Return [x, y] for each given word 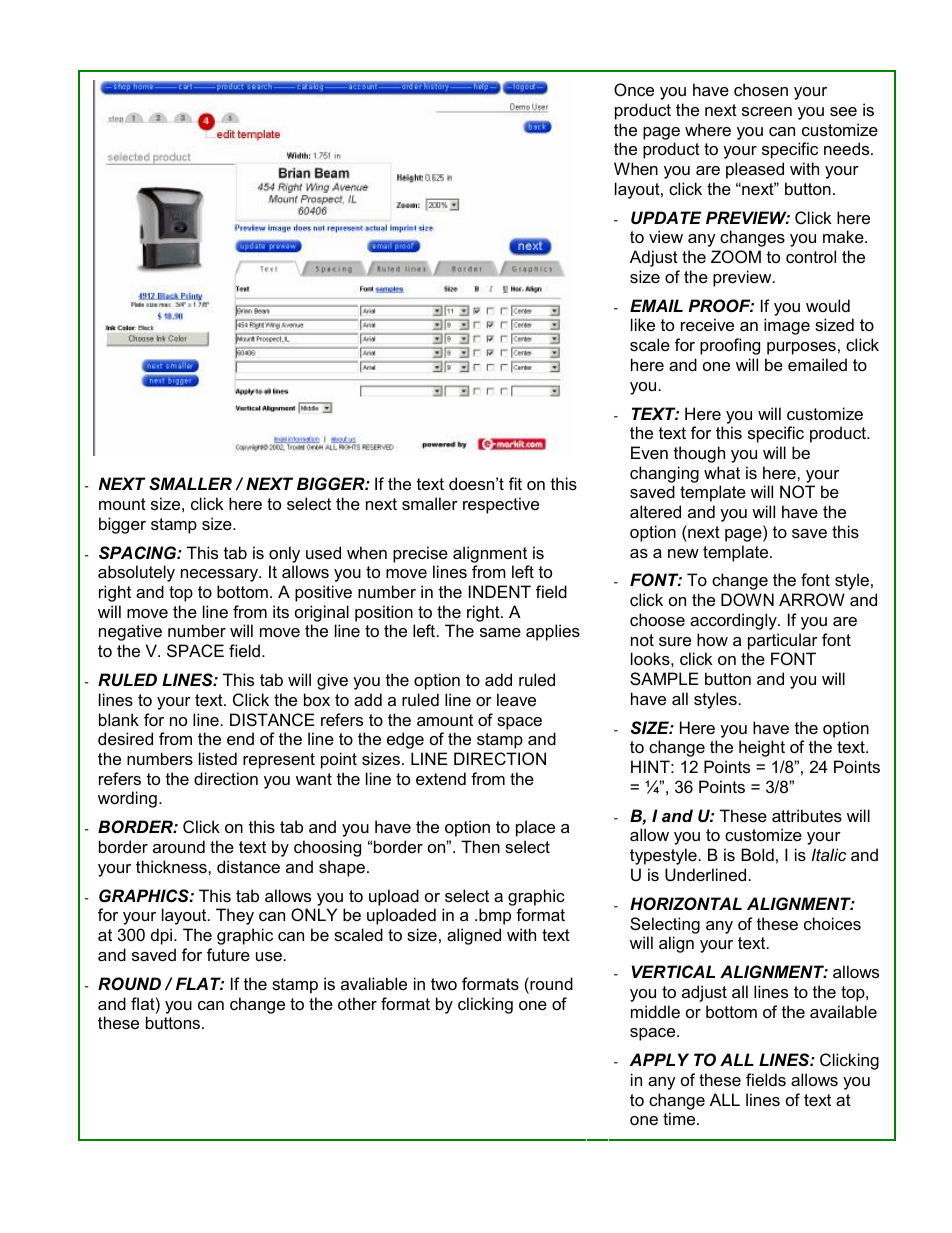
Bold [757, 854]
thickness [172, 866]
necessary [220, 575]
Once [634, 89]
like [643, 324]
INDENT [500, 591]
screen [767, 111]
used [323, 552]
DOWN [747, 599]
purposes [801, 348]
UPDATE [666, 217]
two [444, 984]
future [228, 954]
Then [480, 846]
